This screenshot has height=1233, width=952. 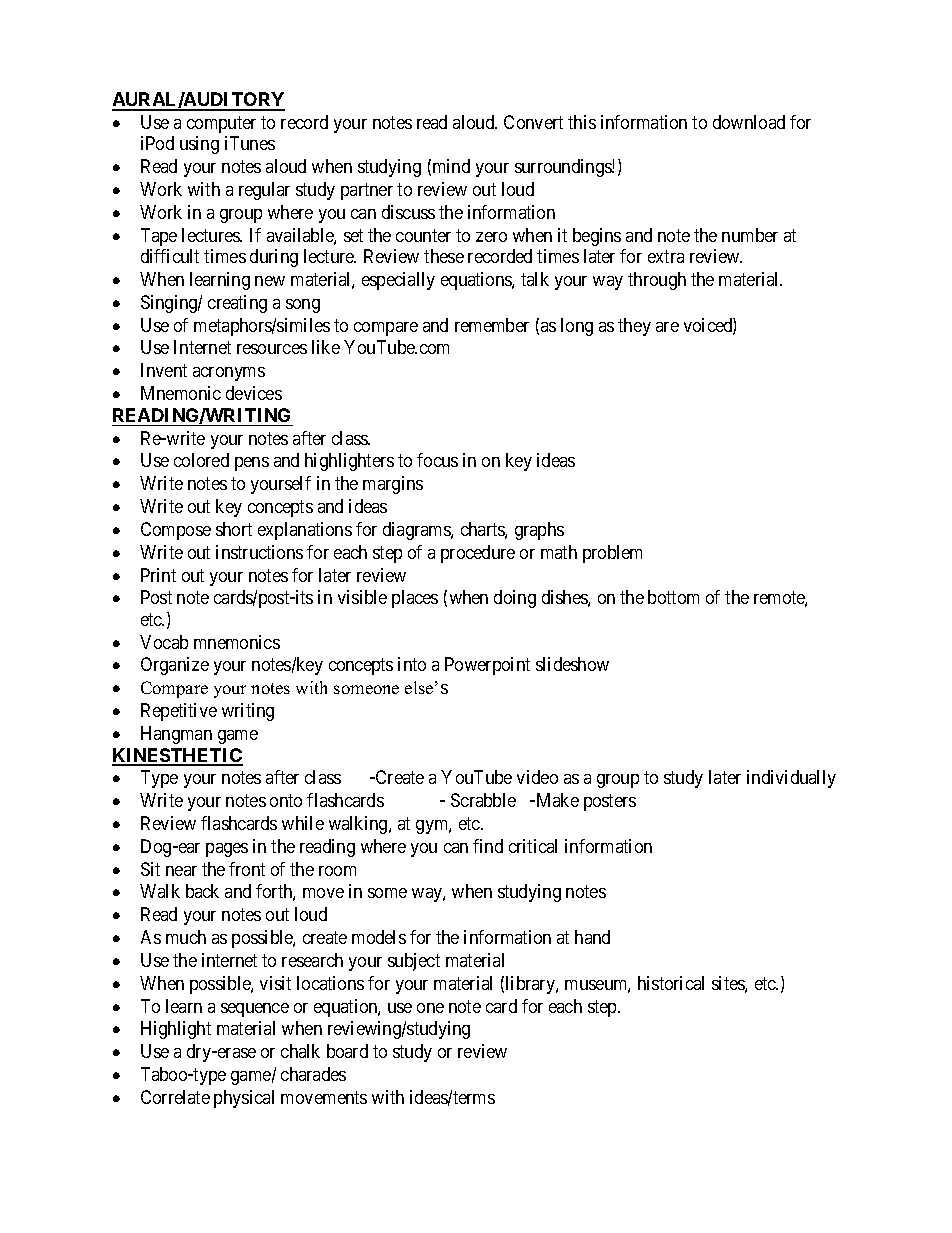 I want to click on individually, so click(x=791, y=779).
